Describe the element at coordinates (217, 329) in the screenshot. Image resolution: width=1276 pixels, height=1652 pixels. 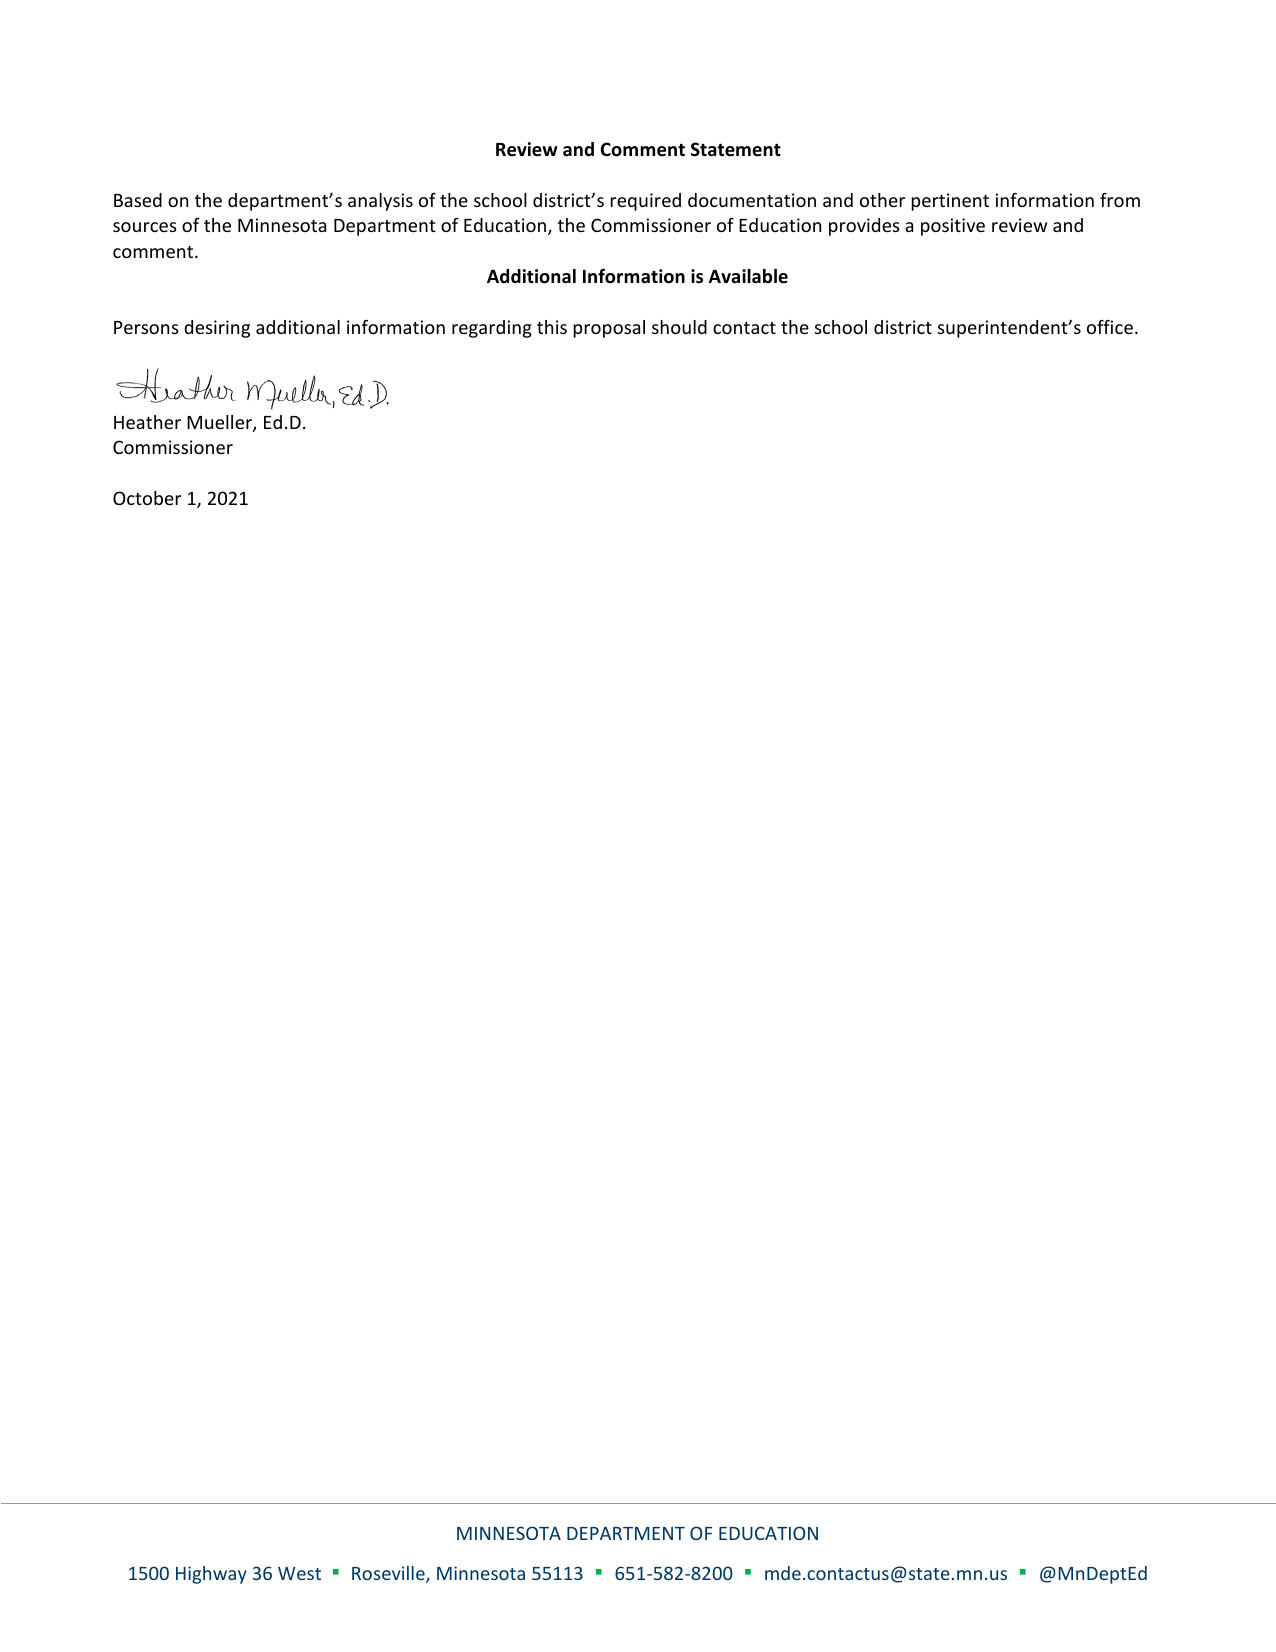
I see `desiring` at that location.
